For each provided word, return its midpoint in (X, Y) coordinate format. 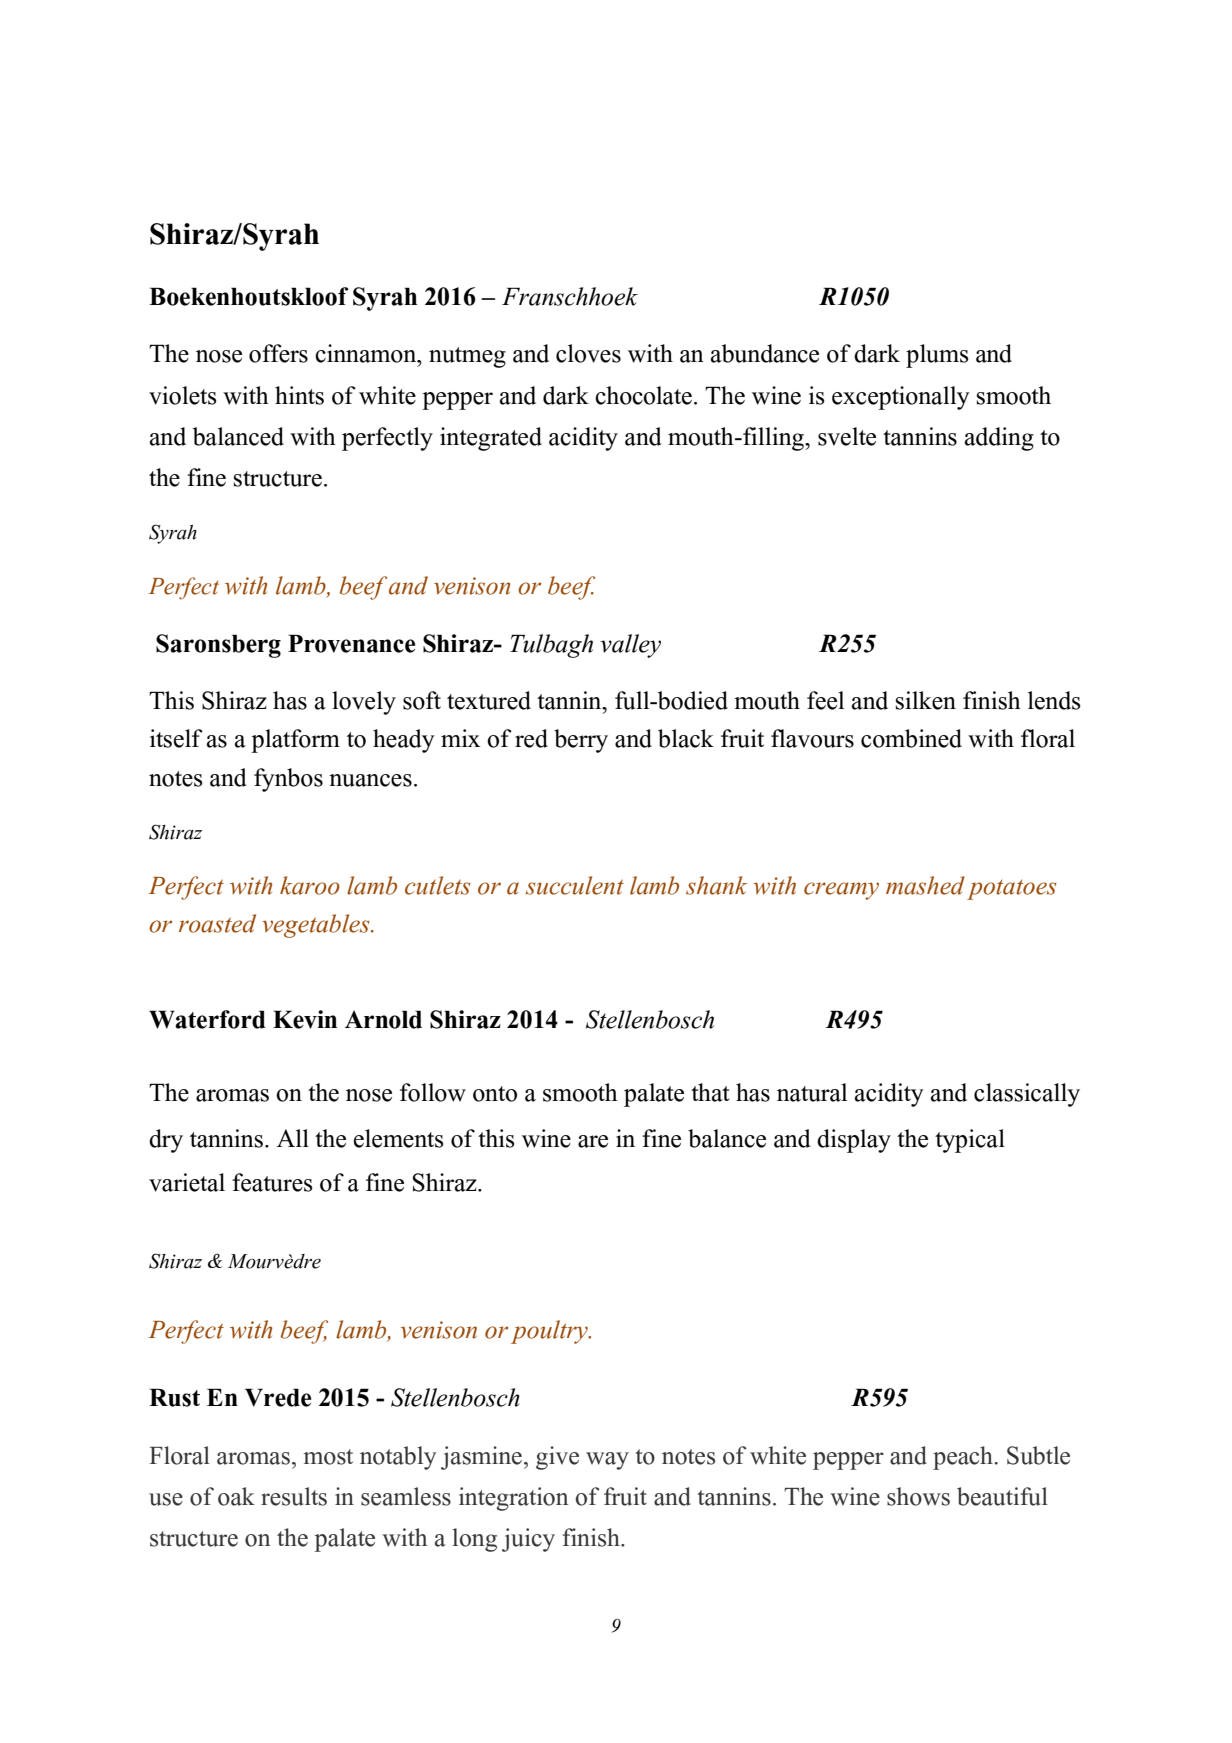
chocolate (643, 395)
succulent (575, 885)
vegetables (317, 926)
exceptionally (901, 398)
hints (299, 395)
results (294, 1496)
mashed (925, 885)
